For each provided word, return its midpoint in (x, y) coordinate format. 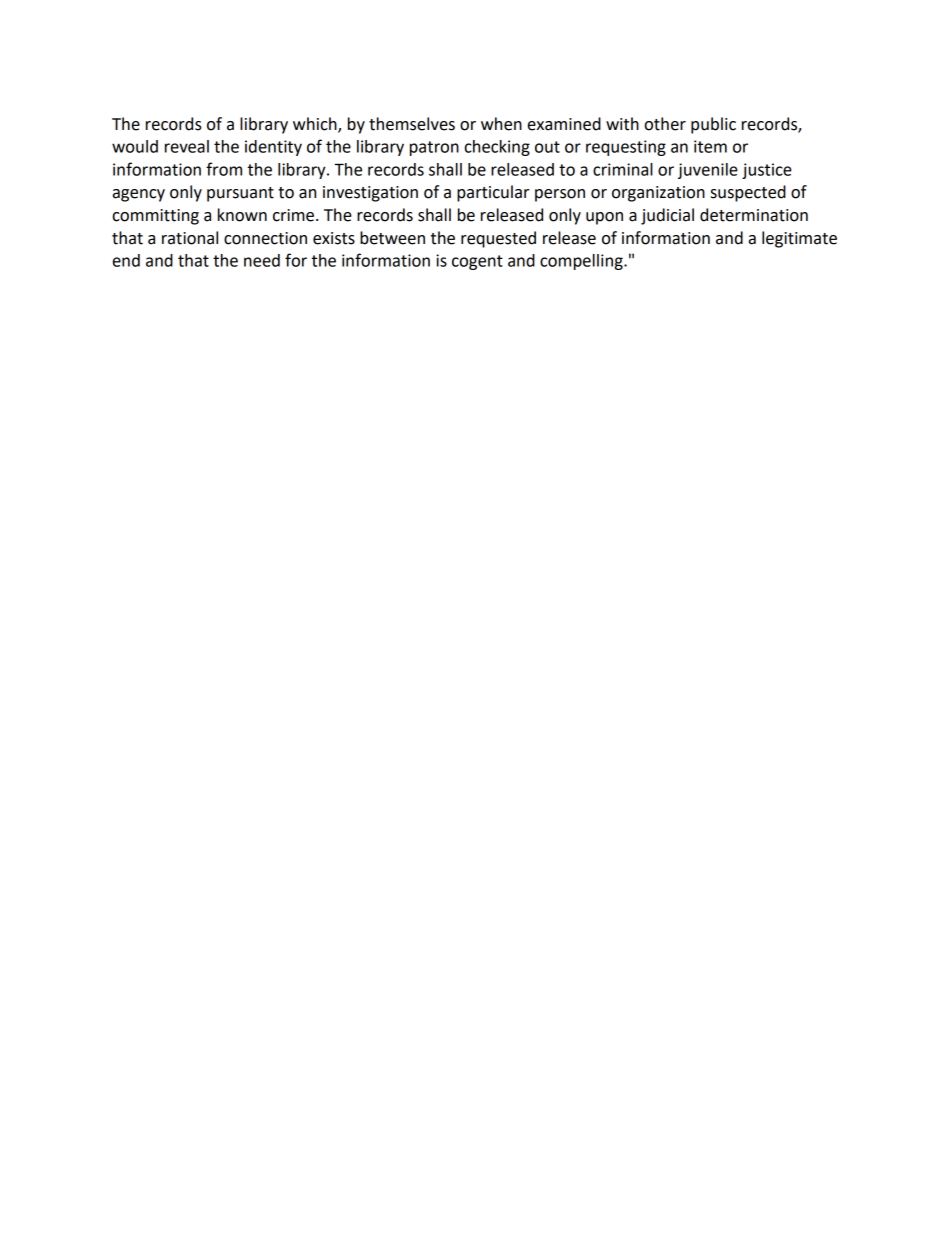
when (501, 124)
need (262, 260)
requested (498, 239)
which (316, 124)
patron (434, 148)
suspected (748, 193)
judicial (667, 216)
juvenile (708, 171)
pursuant (240, 194)
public (713, 125)
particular (493, 193)
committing (156, 217)
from (224, 169)
